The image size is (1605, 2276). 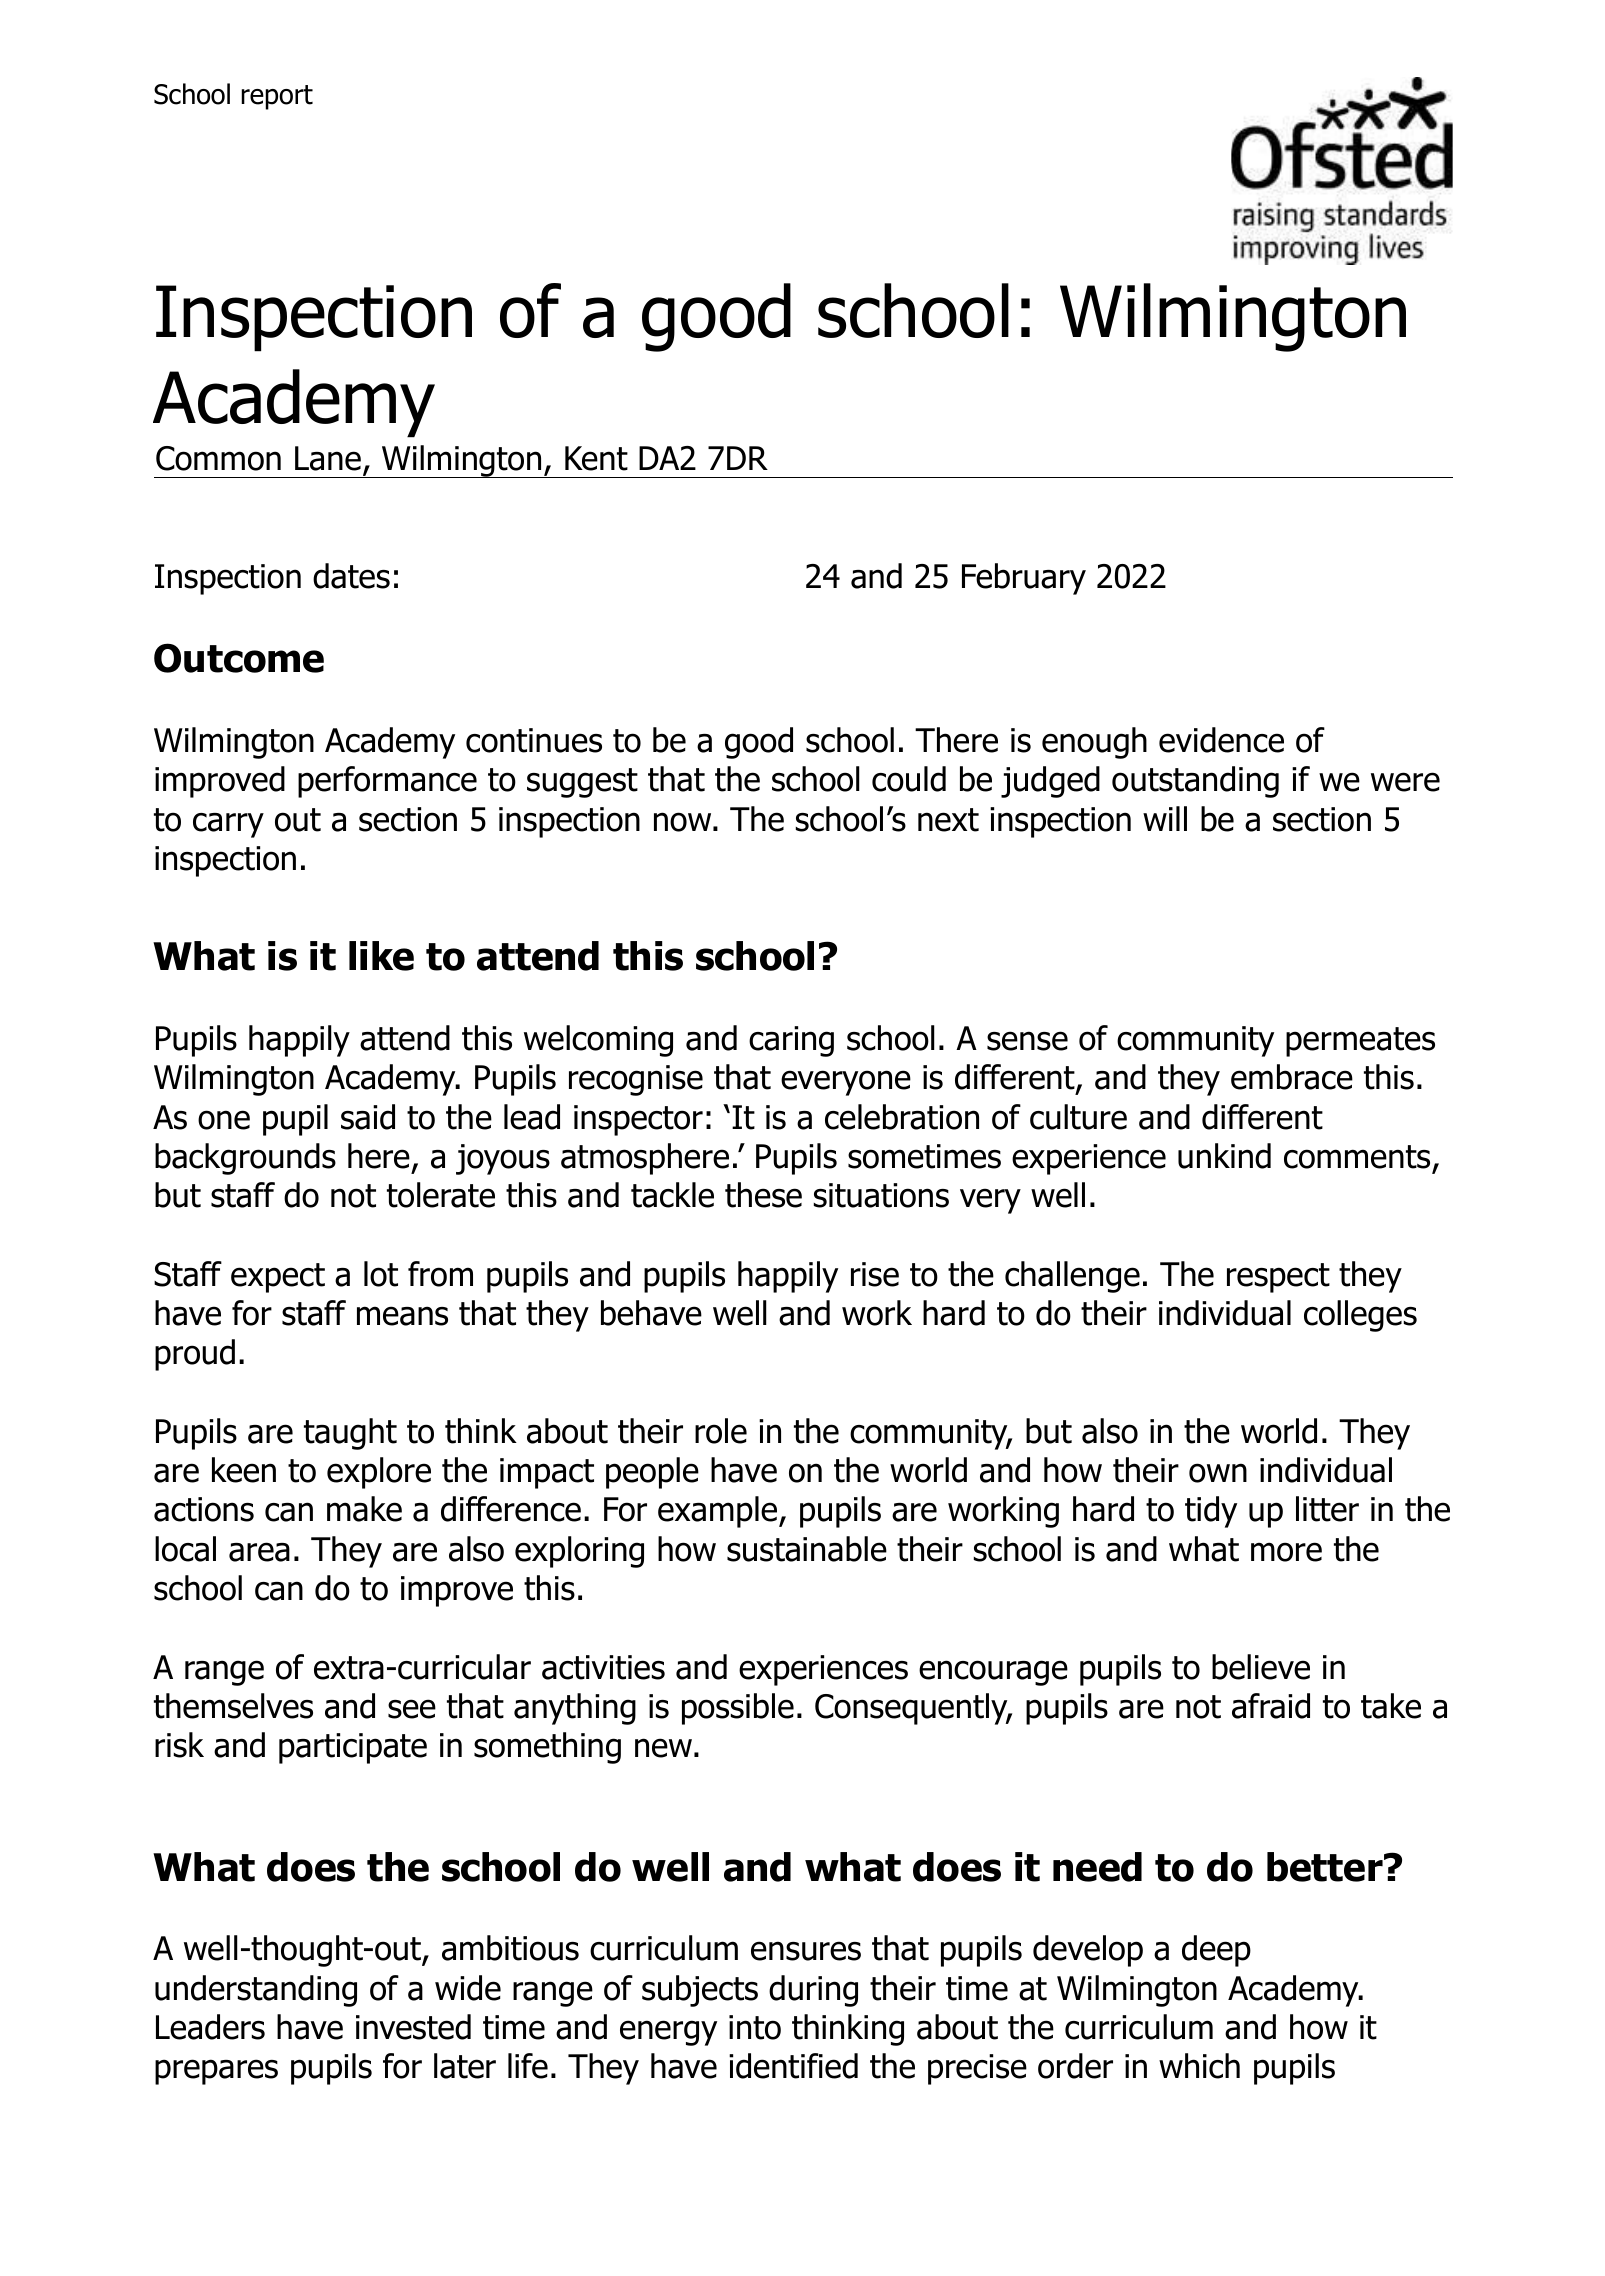 What do you see at coordinates (813, 1991) in the document?
I see `during` at bounding box center [813, 1991].
